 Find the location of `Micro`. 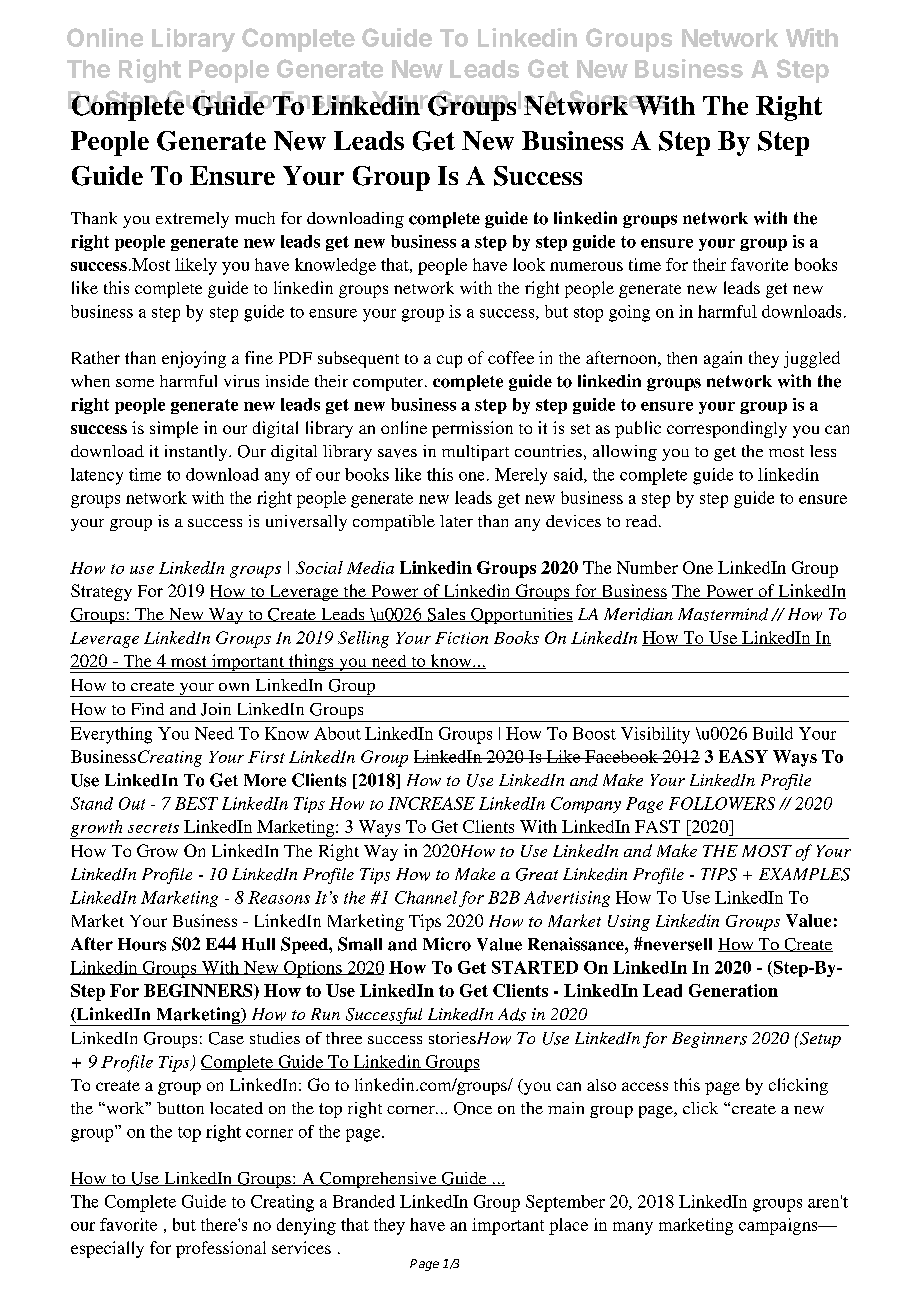

Micro is located at coordinates (447, 944).
